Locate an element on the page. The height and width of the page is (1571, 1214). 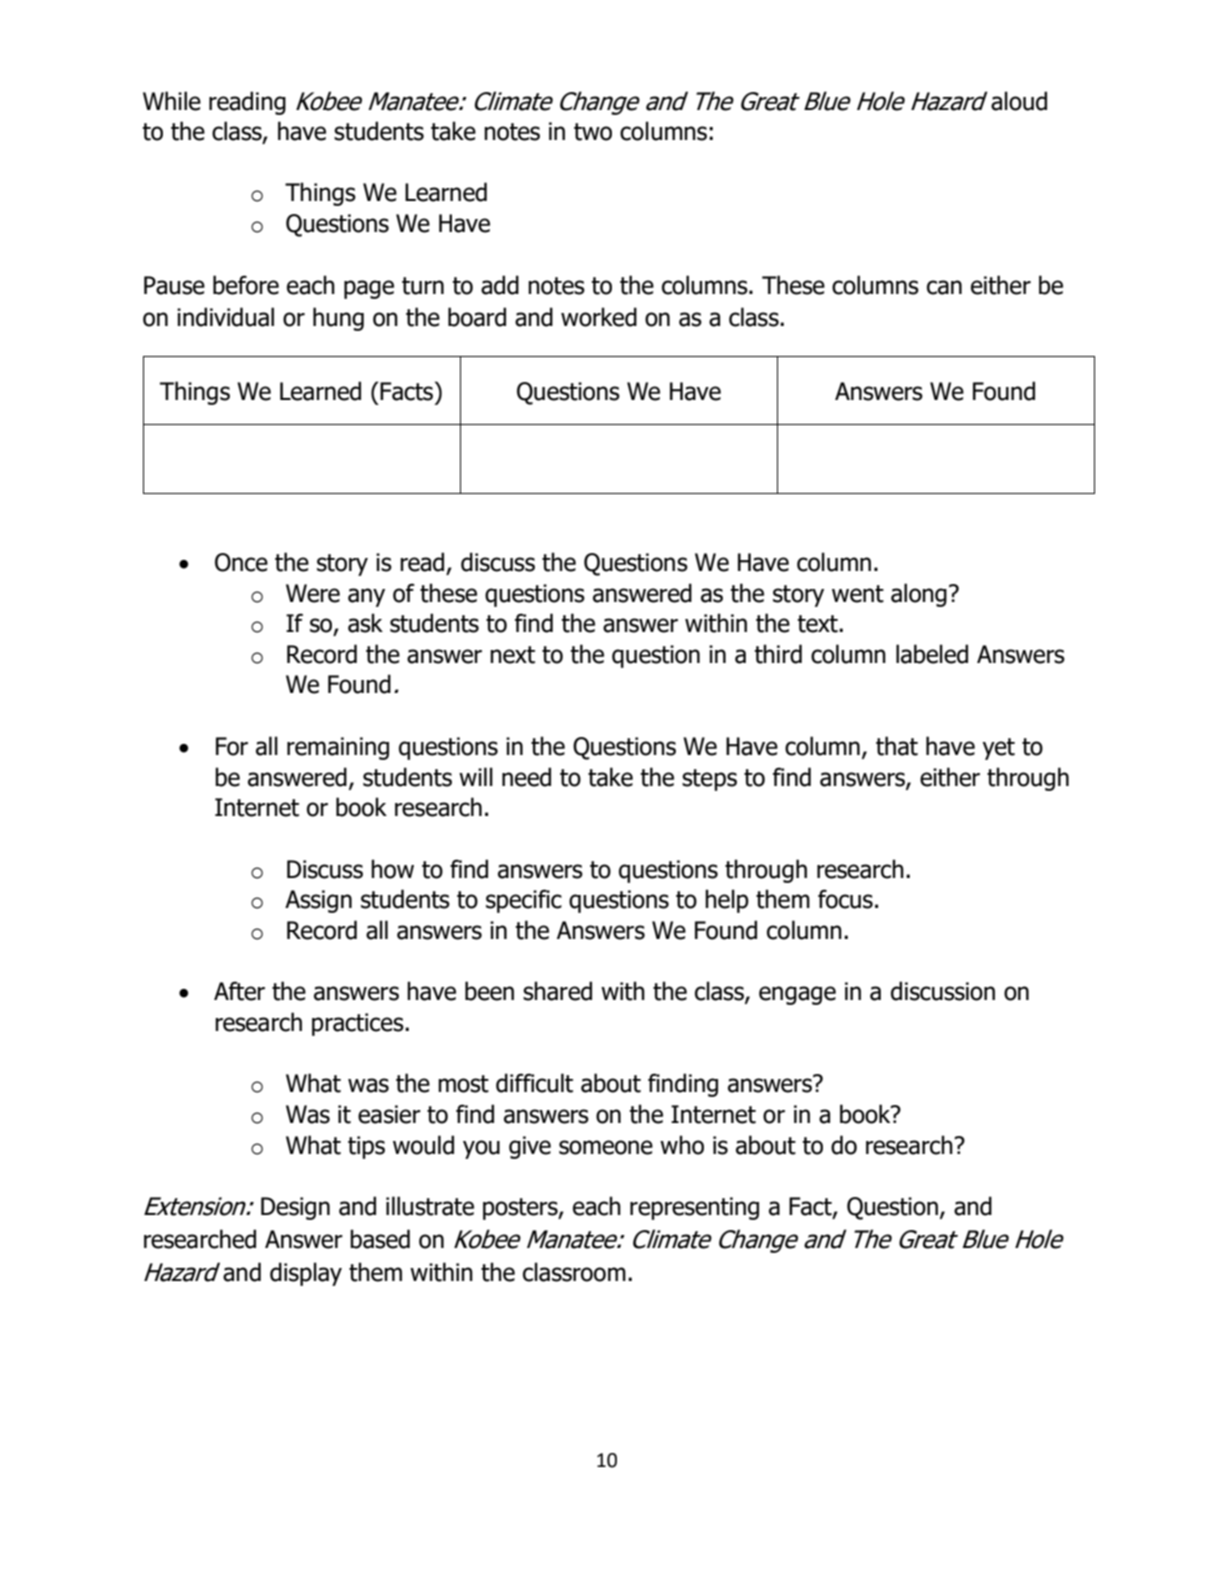
remaining is located at coordinates (338, 748).
